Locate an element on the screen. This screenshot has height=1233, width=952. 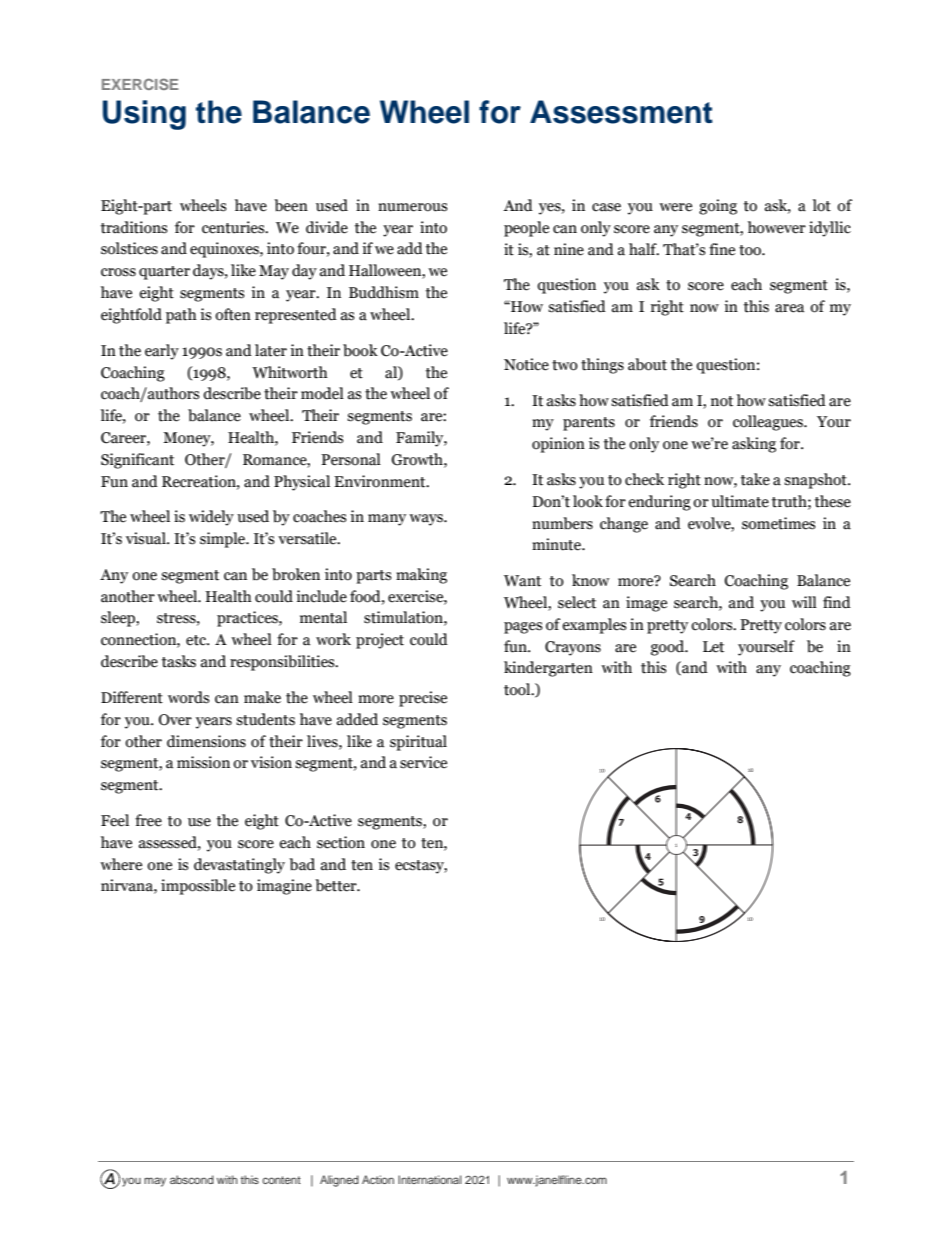
abscond is located at coordinates (192, 1179).
